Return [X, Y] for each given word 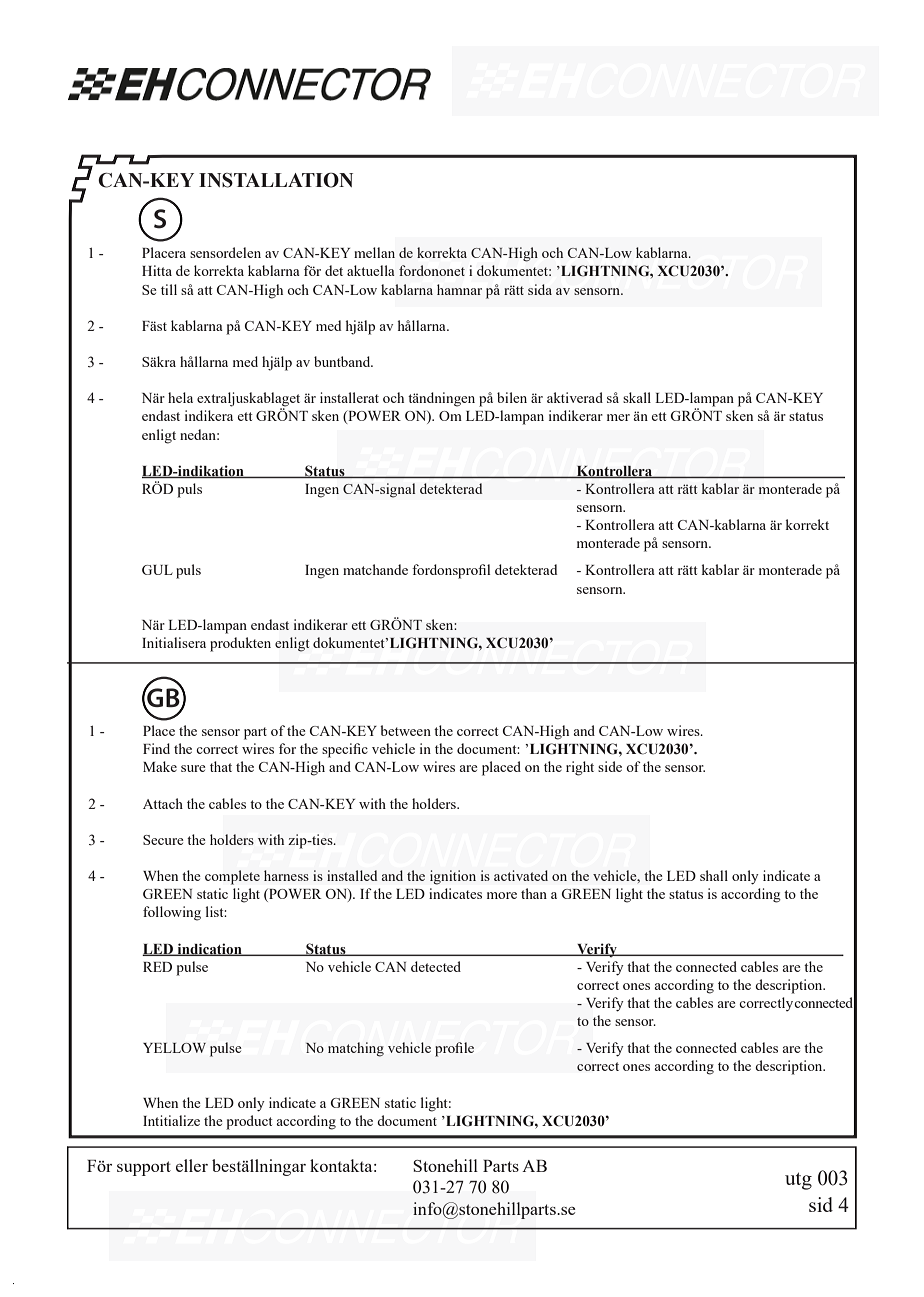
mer [618, 417]
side [610, 766]
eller [192, 1165]
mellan [374, 252]
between [405, 730]
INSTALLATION [276, 180]
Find [156, 748]
